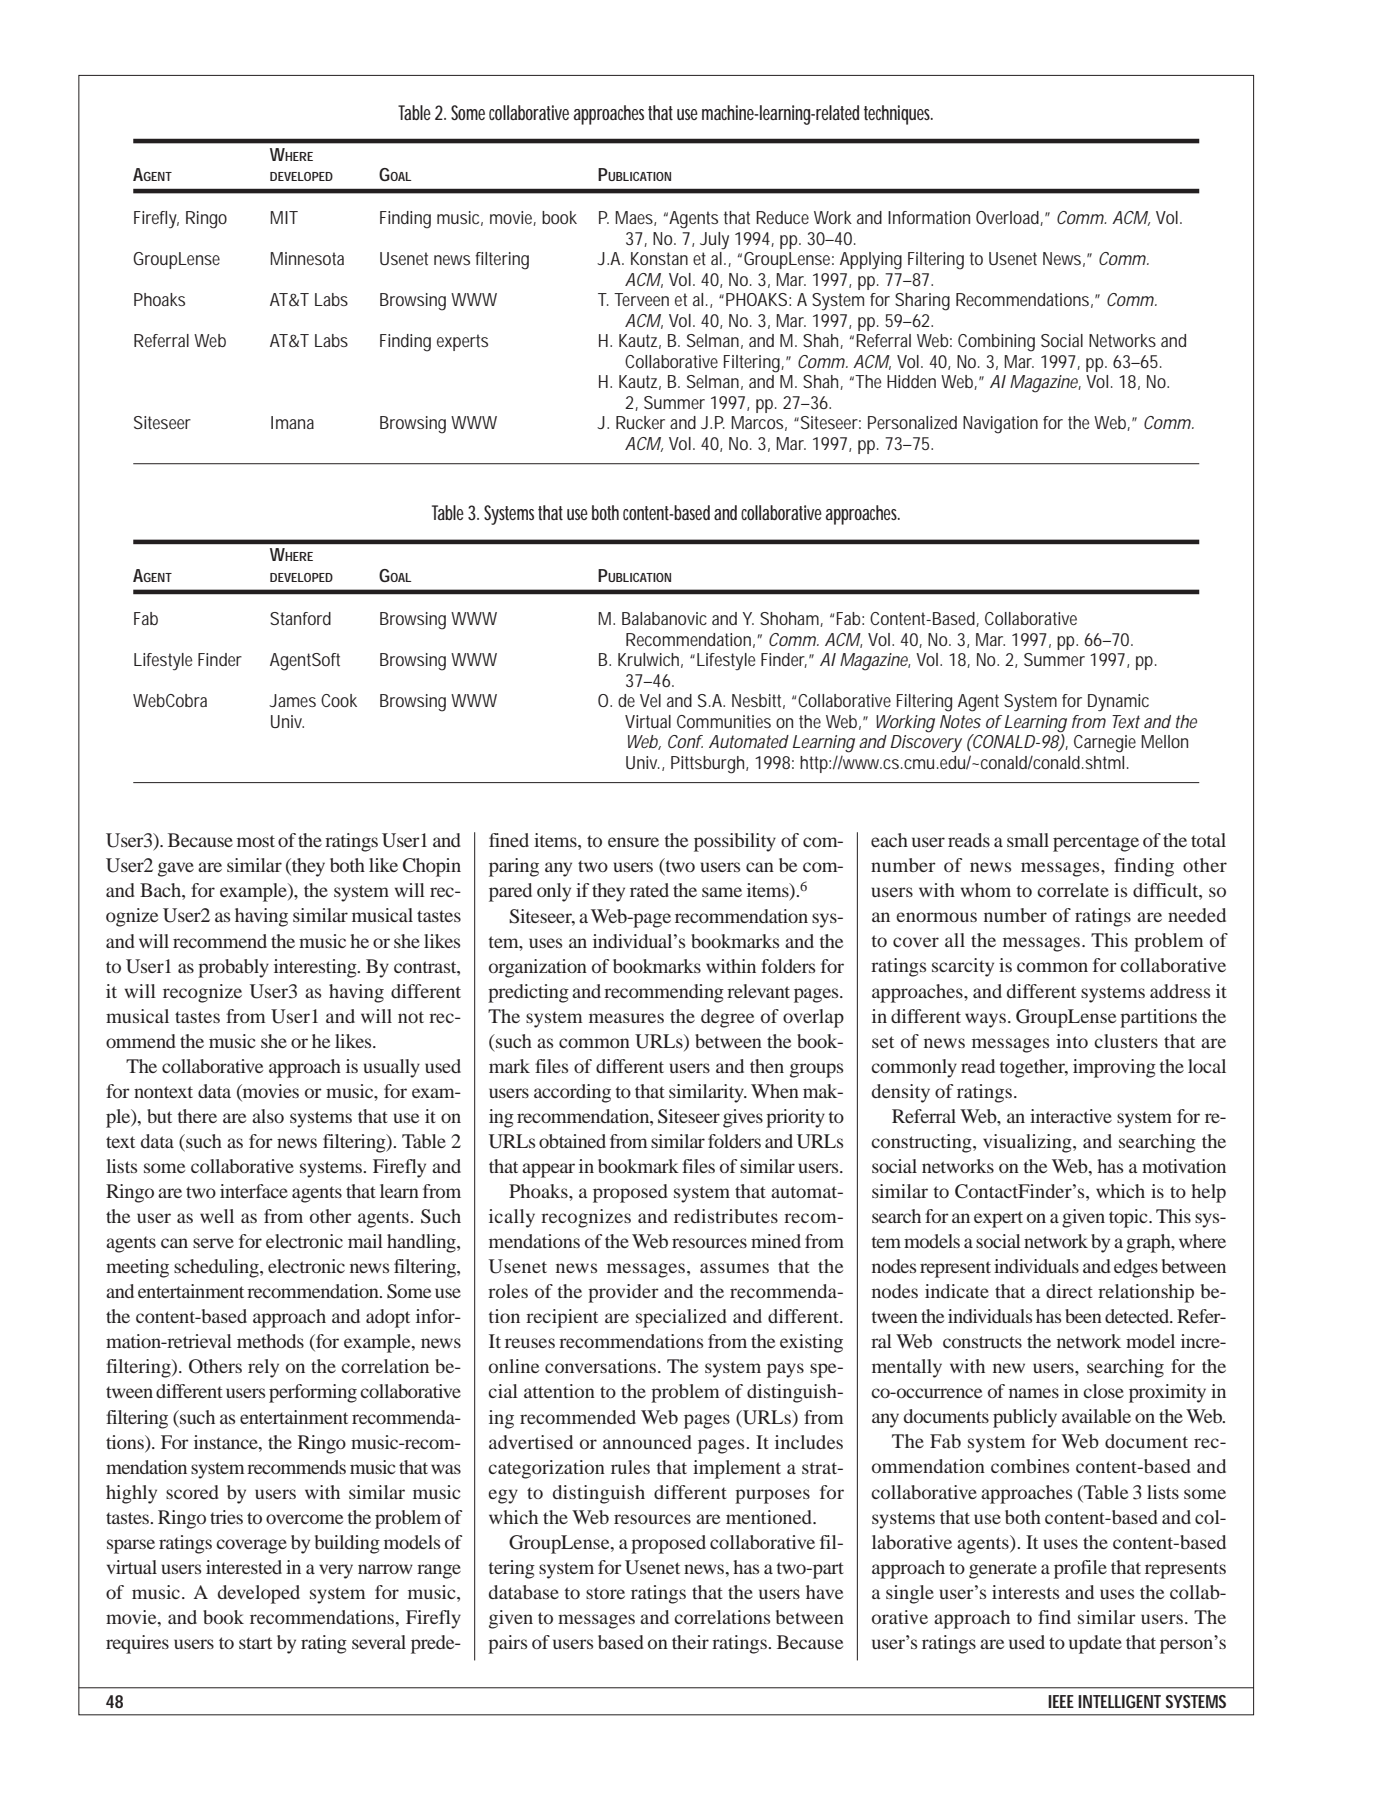 The image size is (1394, 1804). Describe the element at coordinates (635, 218) in the image. I see `Maes` at that location.
